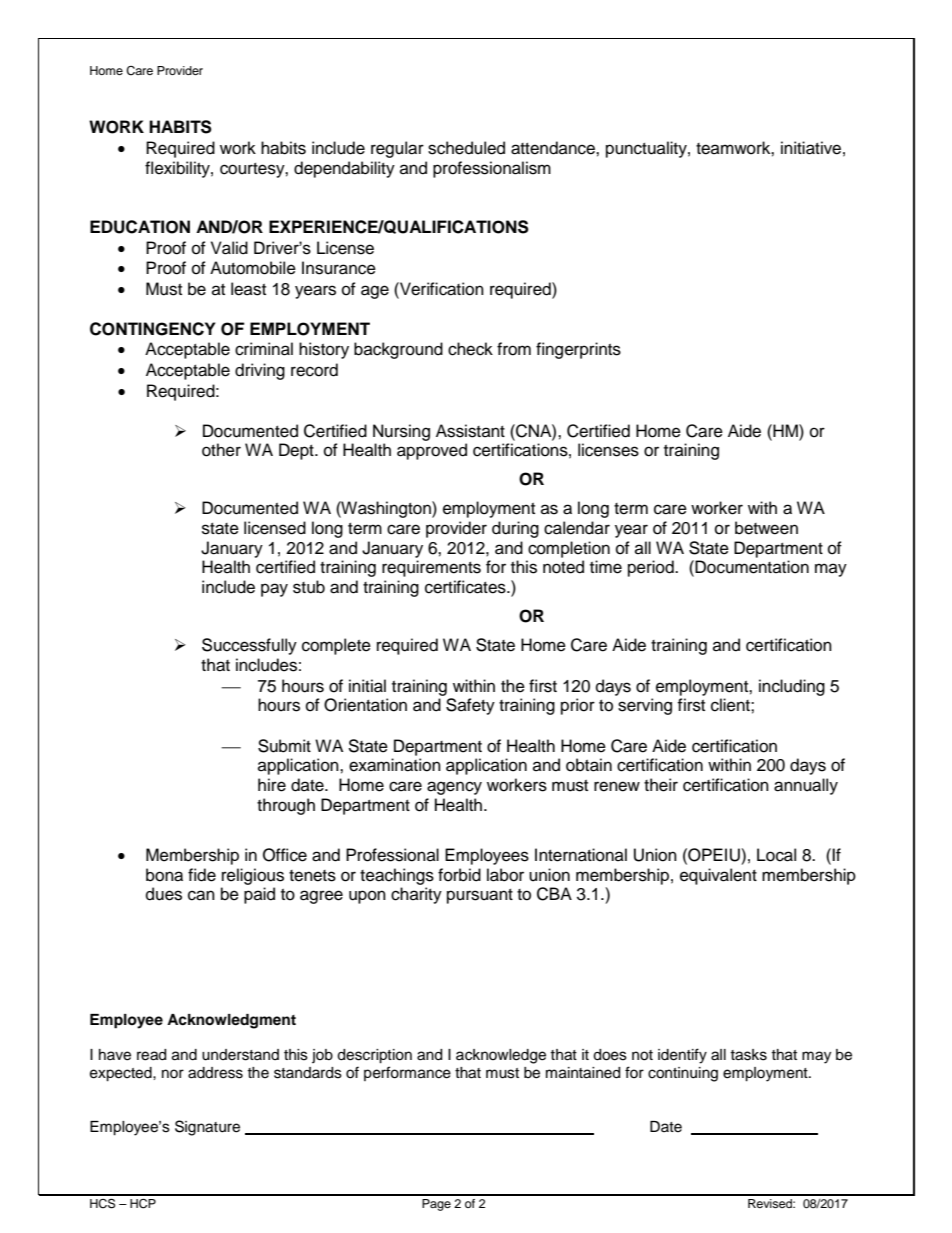 The height and width of the screenshot is (1233, 952). What do you see at coordinates (274, 590) in the screenshot?
I see `pay` at bounding box center [274, 590].
